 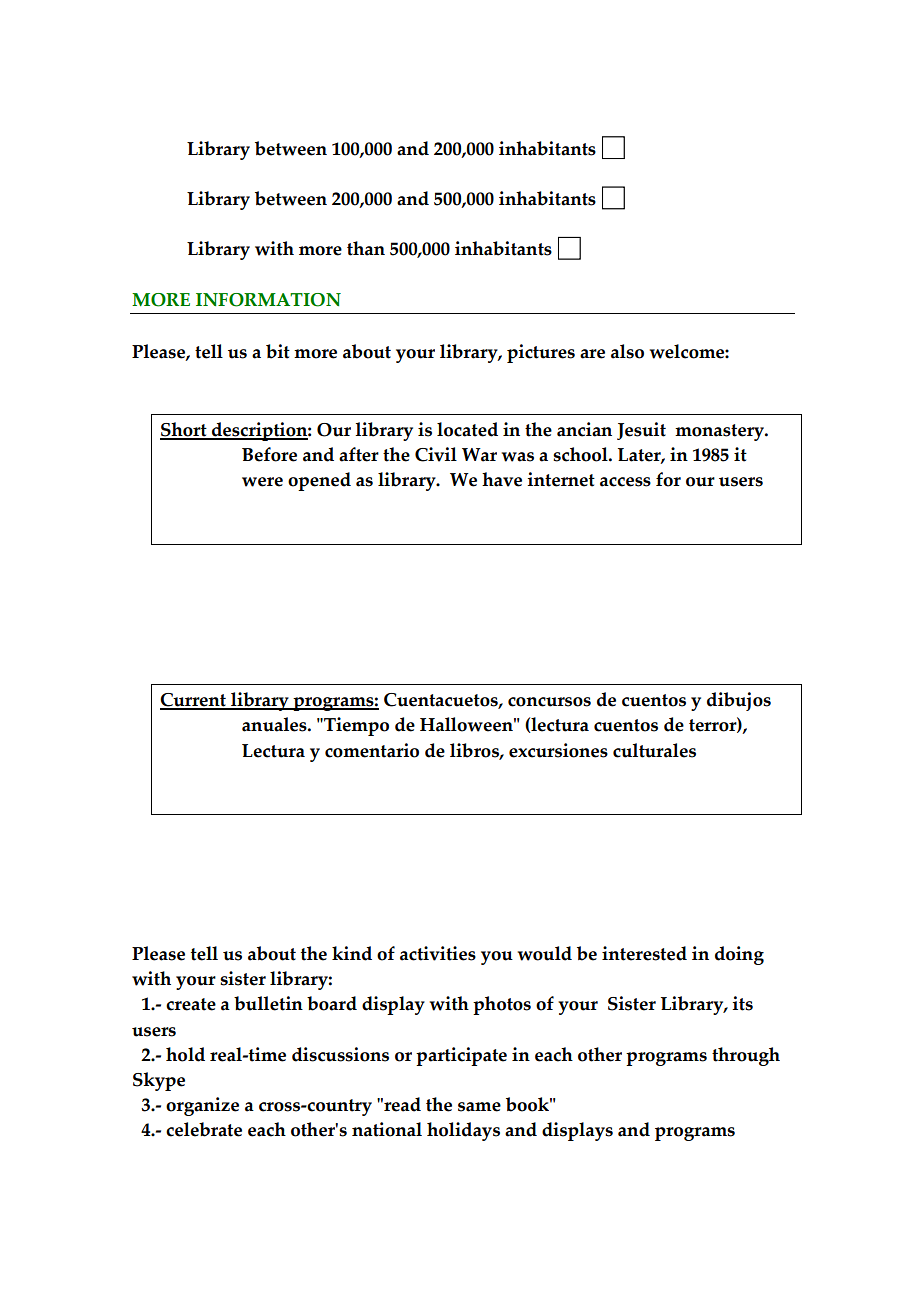 I want to click on through, so click(x=746, y=1056).
